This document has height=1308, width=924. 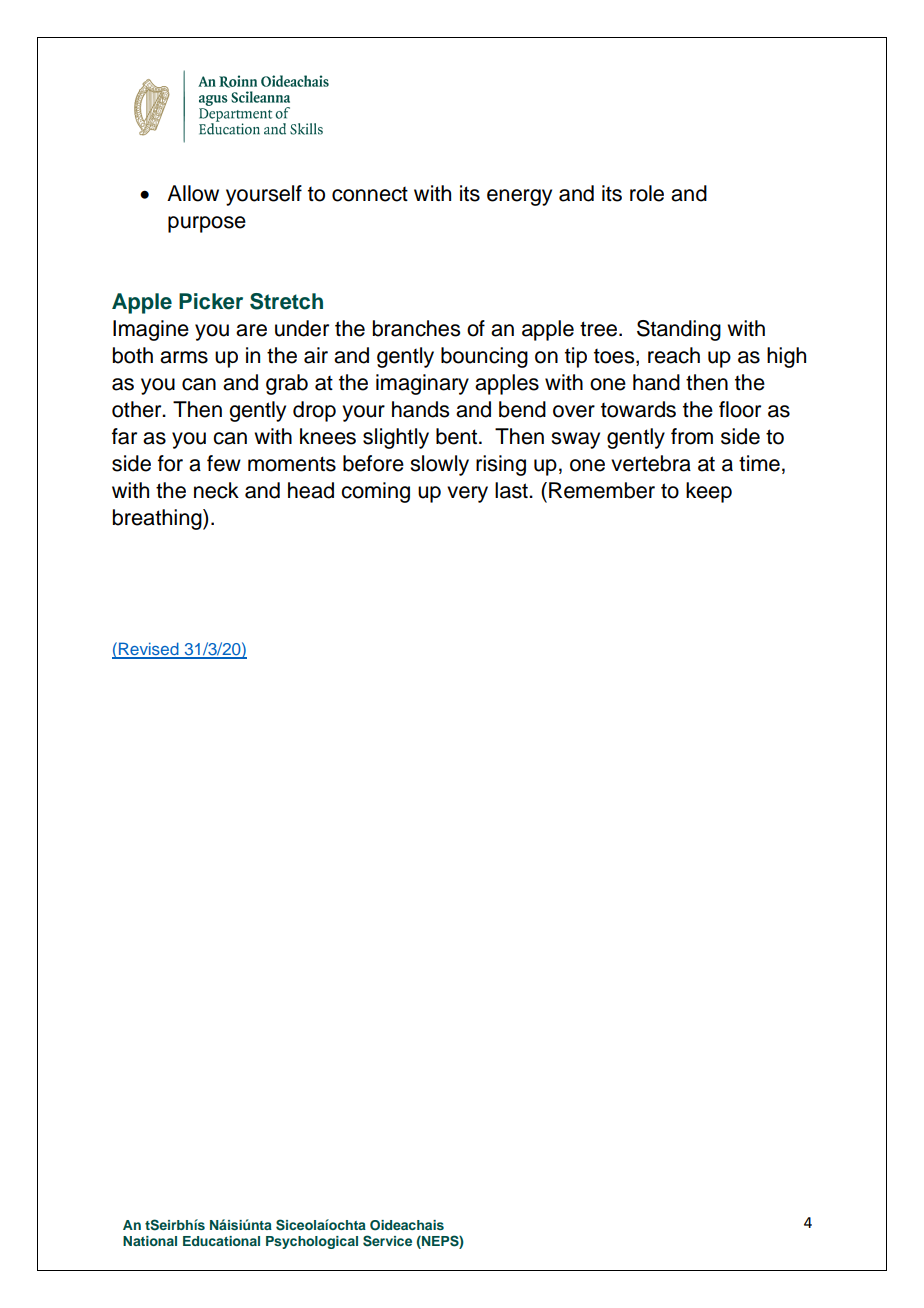 What do you see at coordinates (207, 224) in the document?
I see `purpose` at bounding box center [207, 224].
